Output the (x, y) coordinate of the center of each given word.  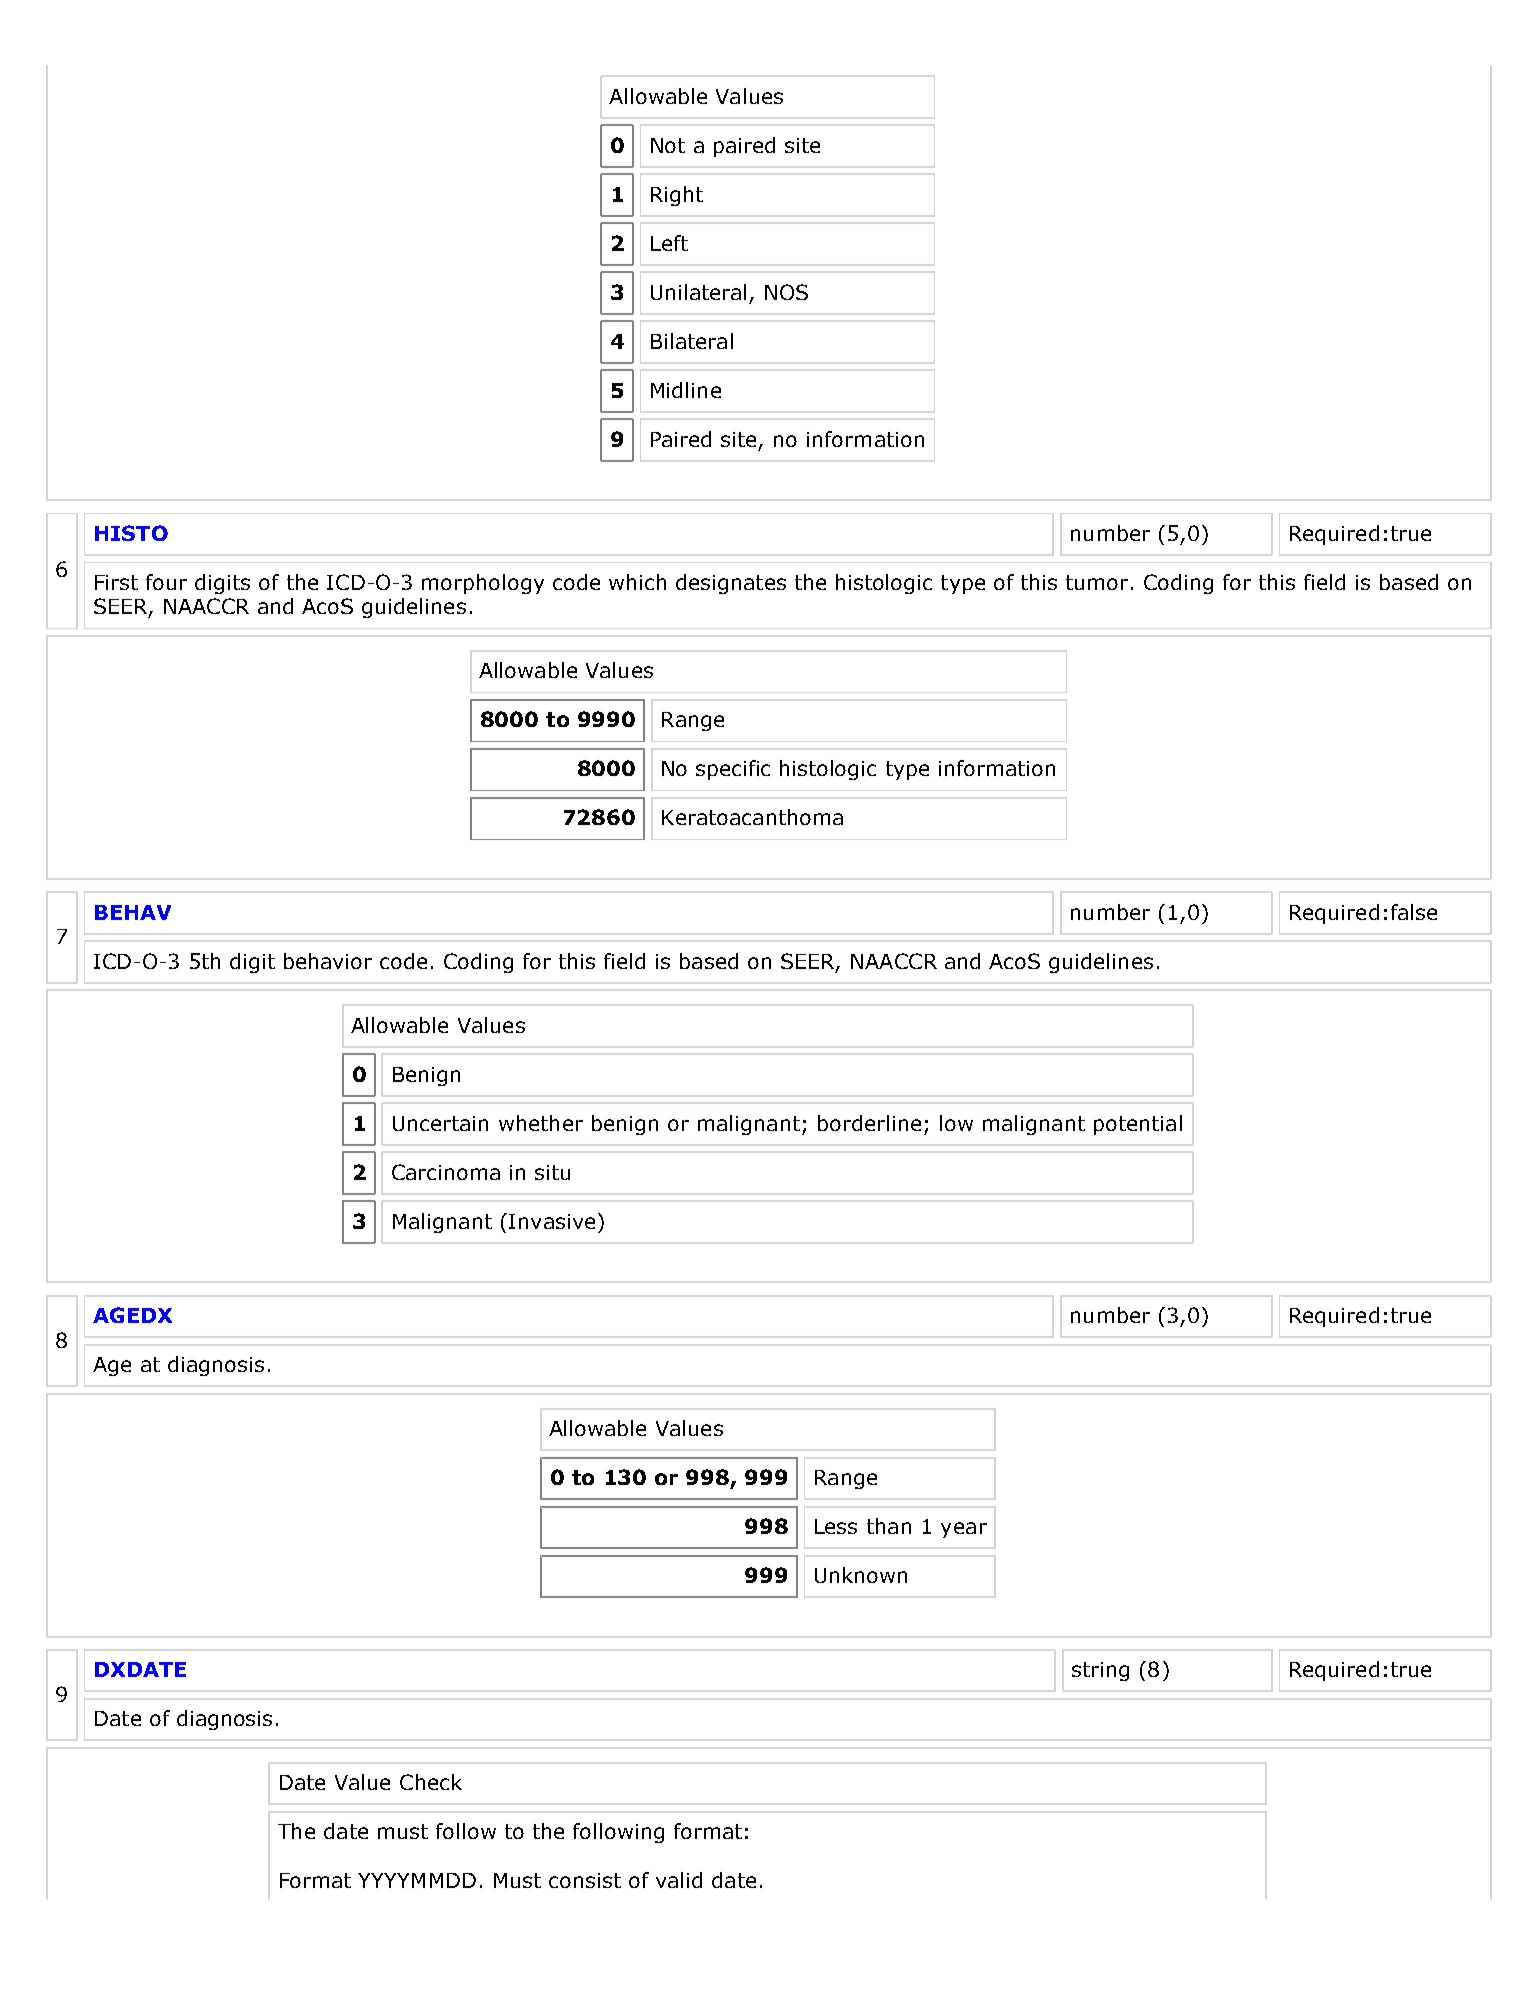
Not (668, 145)
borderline (869, 1123)
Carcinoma (446, 1172)
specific (733, 770)
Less (836, 1526)
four (166, 582)
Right (677, 196)
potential (1138, 1125)
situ (552, 1172)
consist (585, 1880)
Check (431, 1782)
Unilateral (698, 292)
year (964, 1530)
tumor (1097, 582)
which (637, 582)
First (116, 582)
